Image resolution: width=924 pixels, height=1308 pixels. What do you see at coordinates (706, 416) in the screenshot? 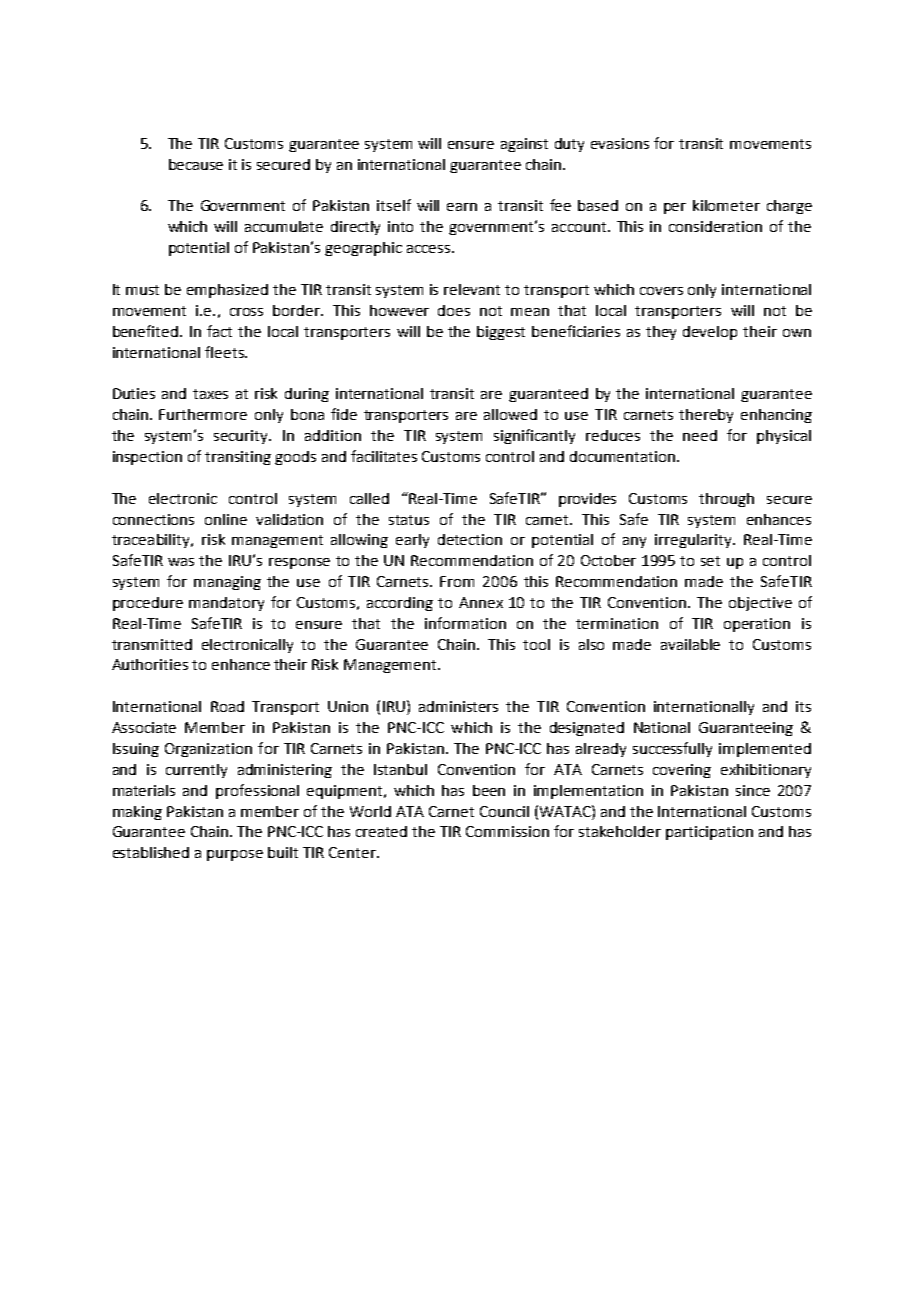
I see `thereby` at bounding box center [706, 416].
